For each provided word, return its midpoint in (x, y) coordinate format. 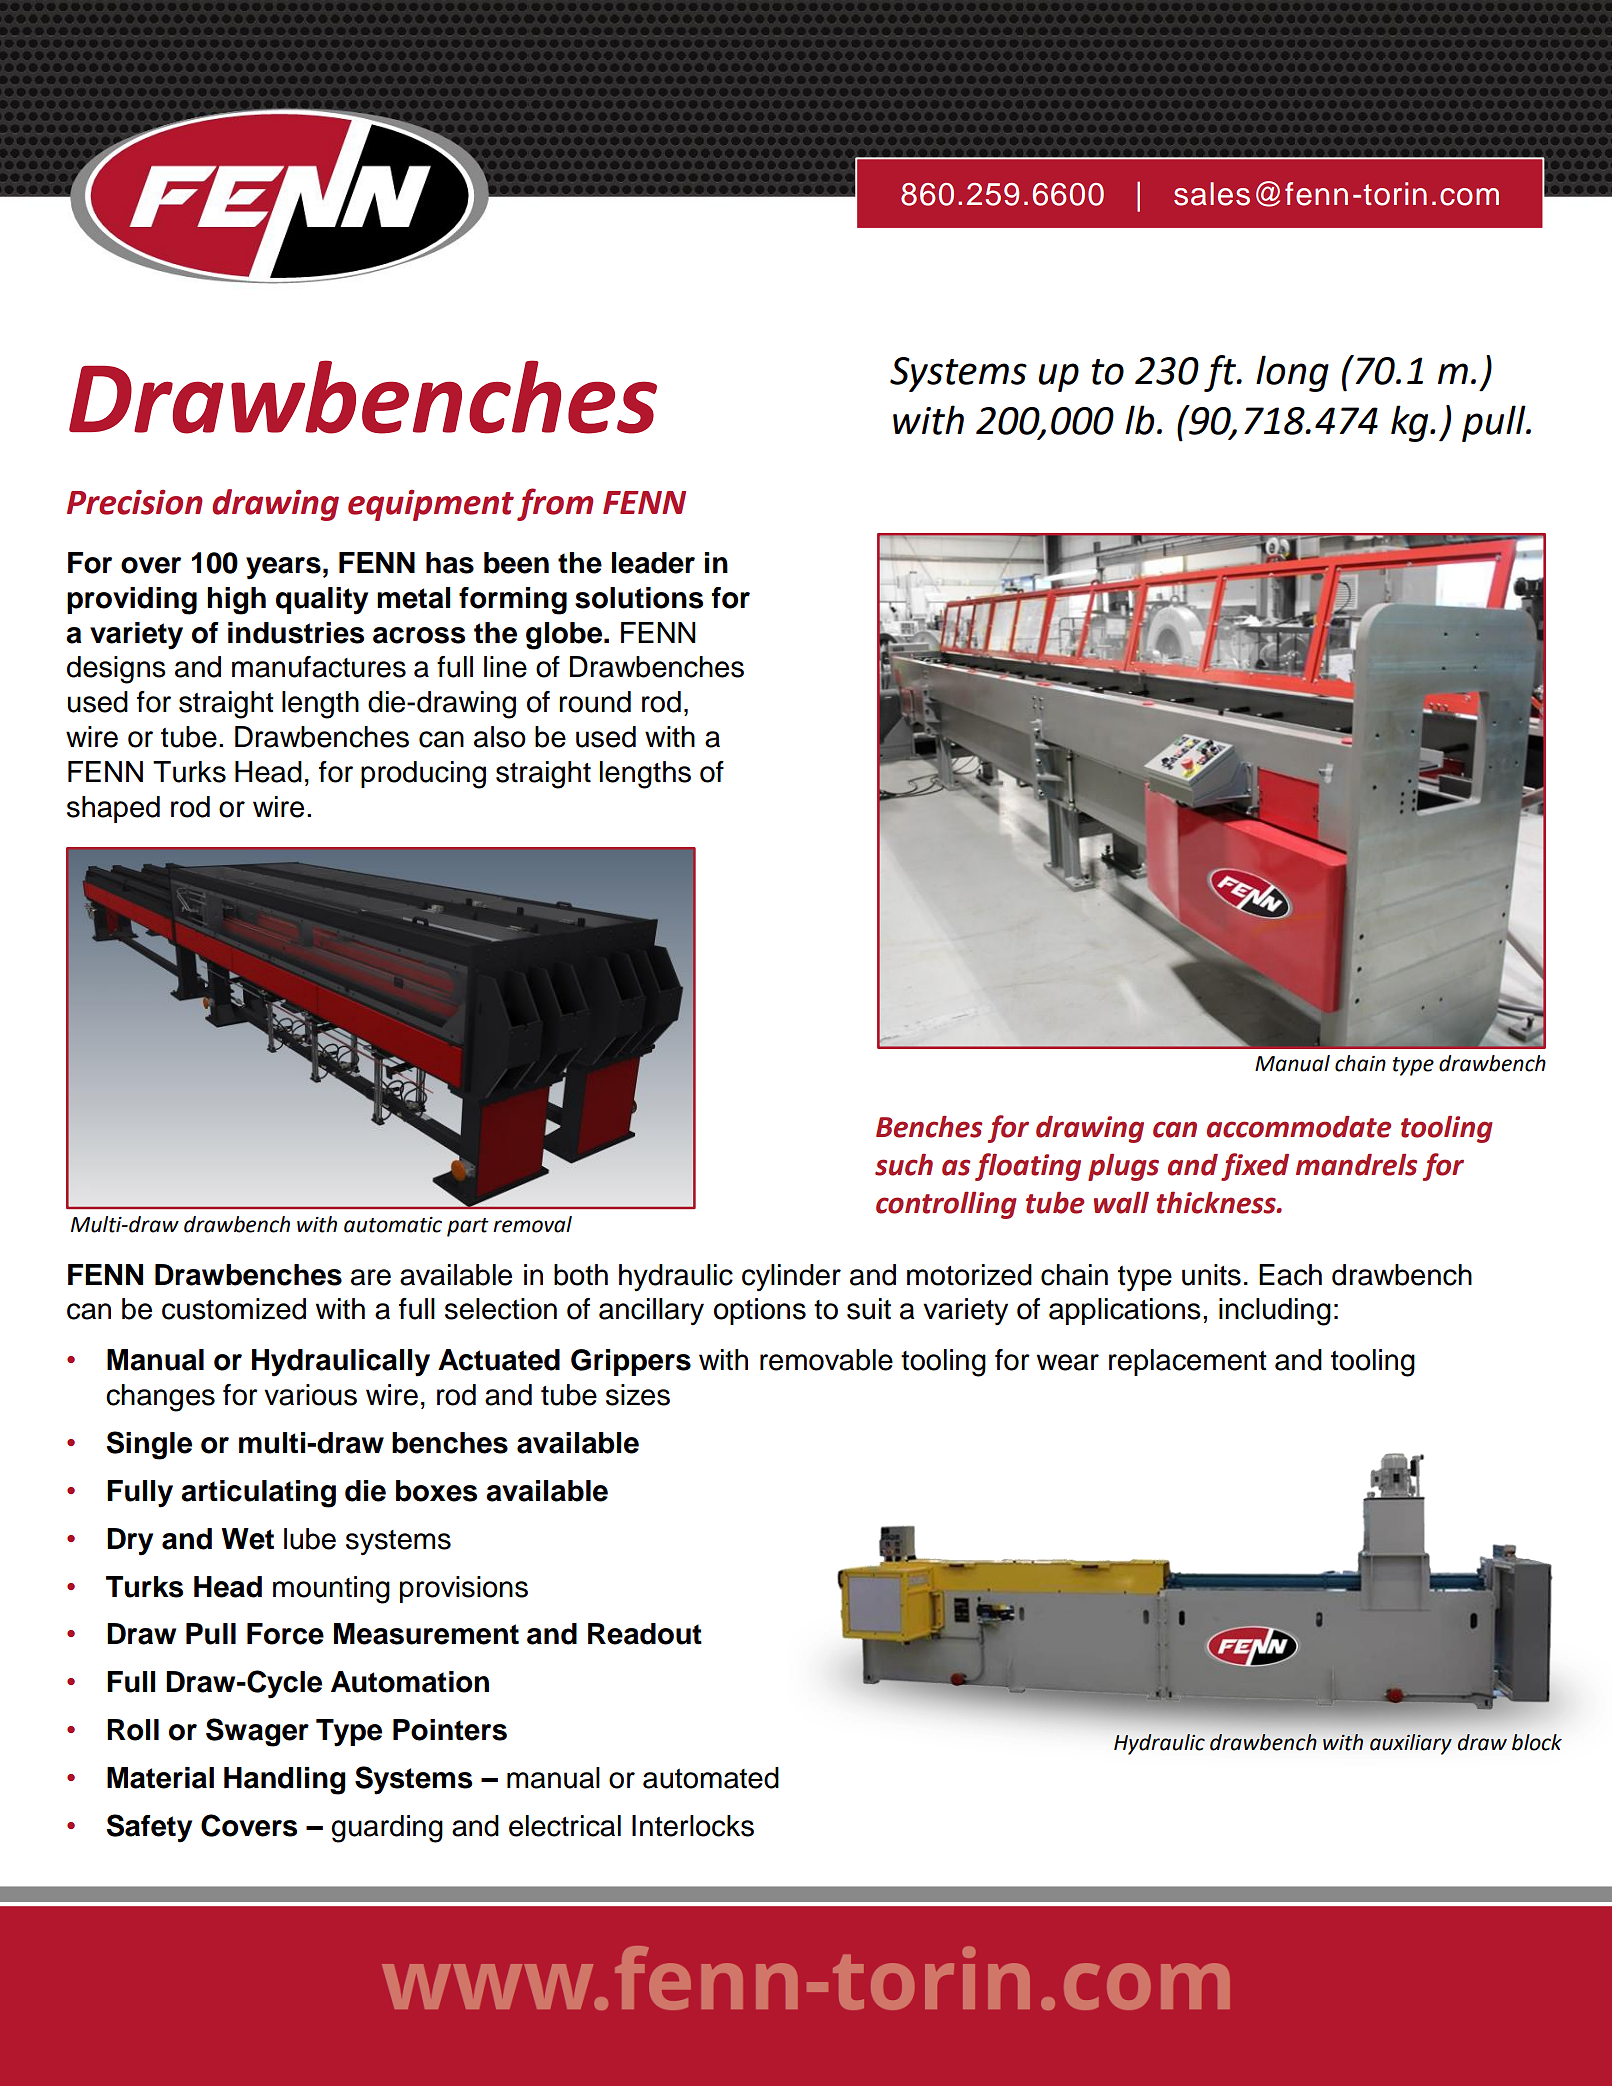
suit (869, 1309)
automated (711, 1778)
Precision (135, 502)
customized (234, 1309)
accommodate (1299, 1127)
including (1275, 1312)
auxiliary (1411, 1744)
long (1292, 373)
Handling (285, 1781)
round (595, 702)
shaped (113, 809)
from (555, 504)
